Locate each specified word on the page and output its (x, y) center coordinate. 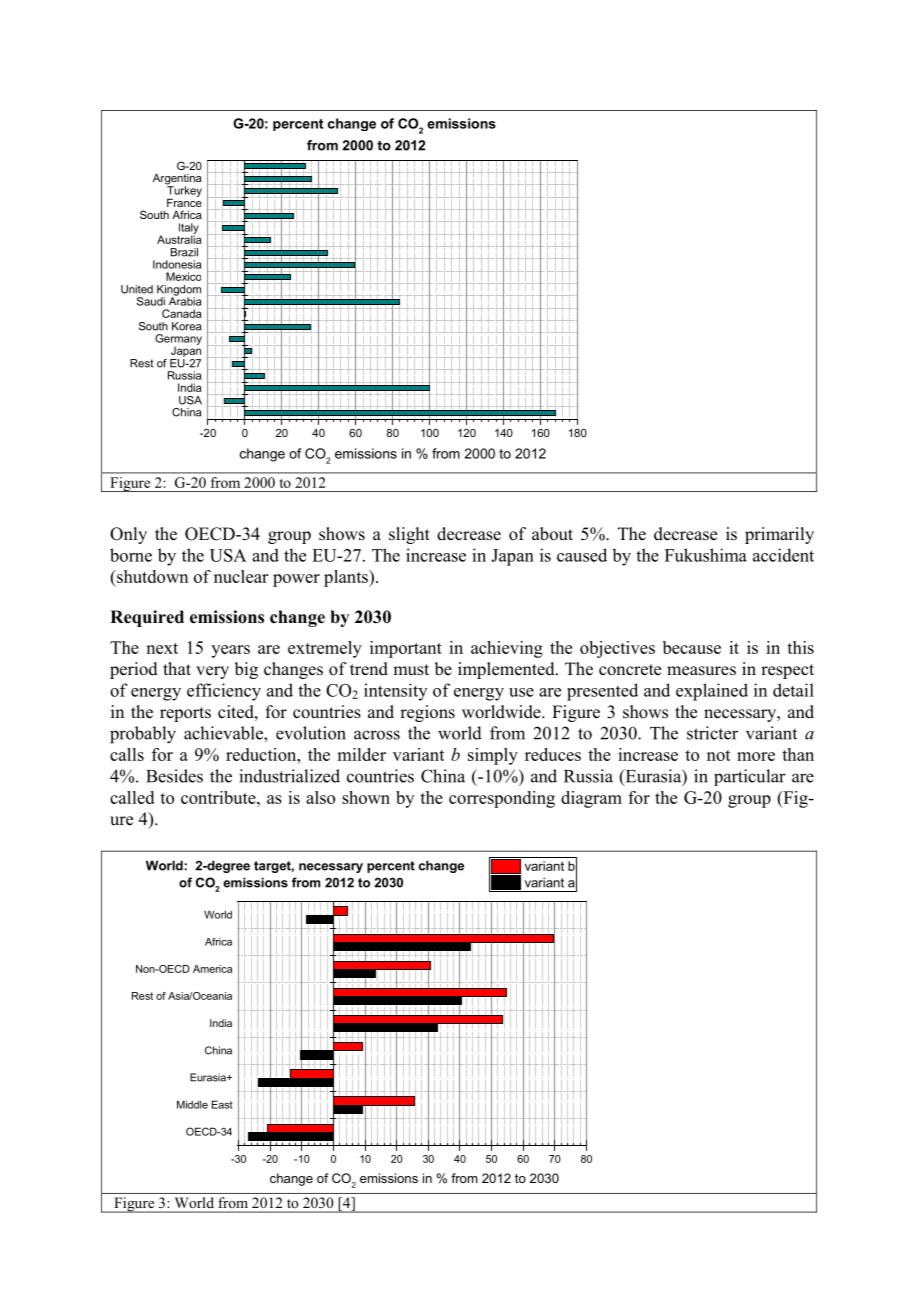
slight (409, 535)
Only (128, 535)
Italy (189, 229)
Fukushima (706, 555)
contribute (219, 797)
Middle (192, 1104)
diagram (591, 799)
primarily (779, 535)
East (222, 1104)
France (184, 201)
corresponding (502, 799)
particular (750, 777)
